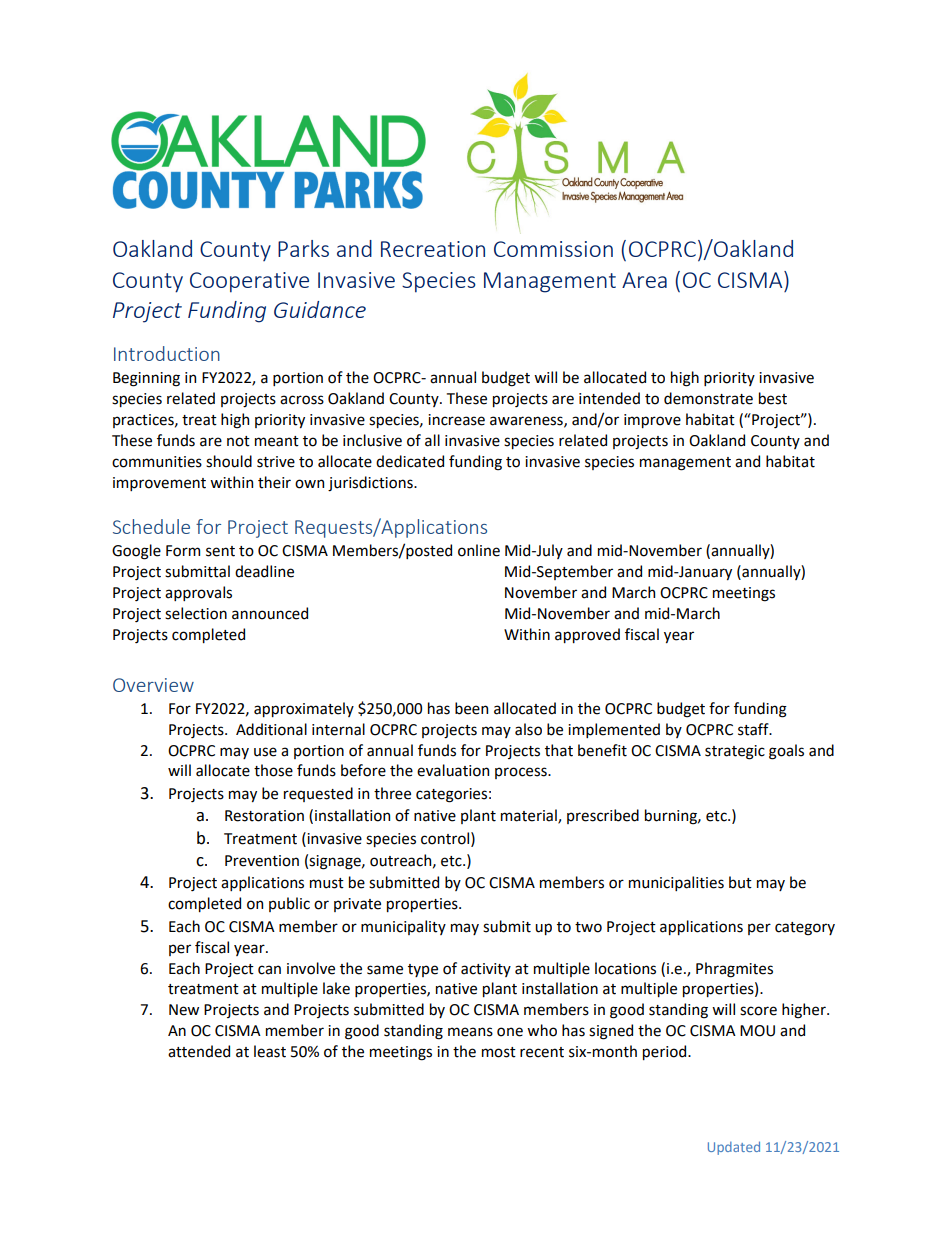  What do you see at coordinates (410, 461) in the document?
I see `dedicated` at bounding box center [410, 461].
